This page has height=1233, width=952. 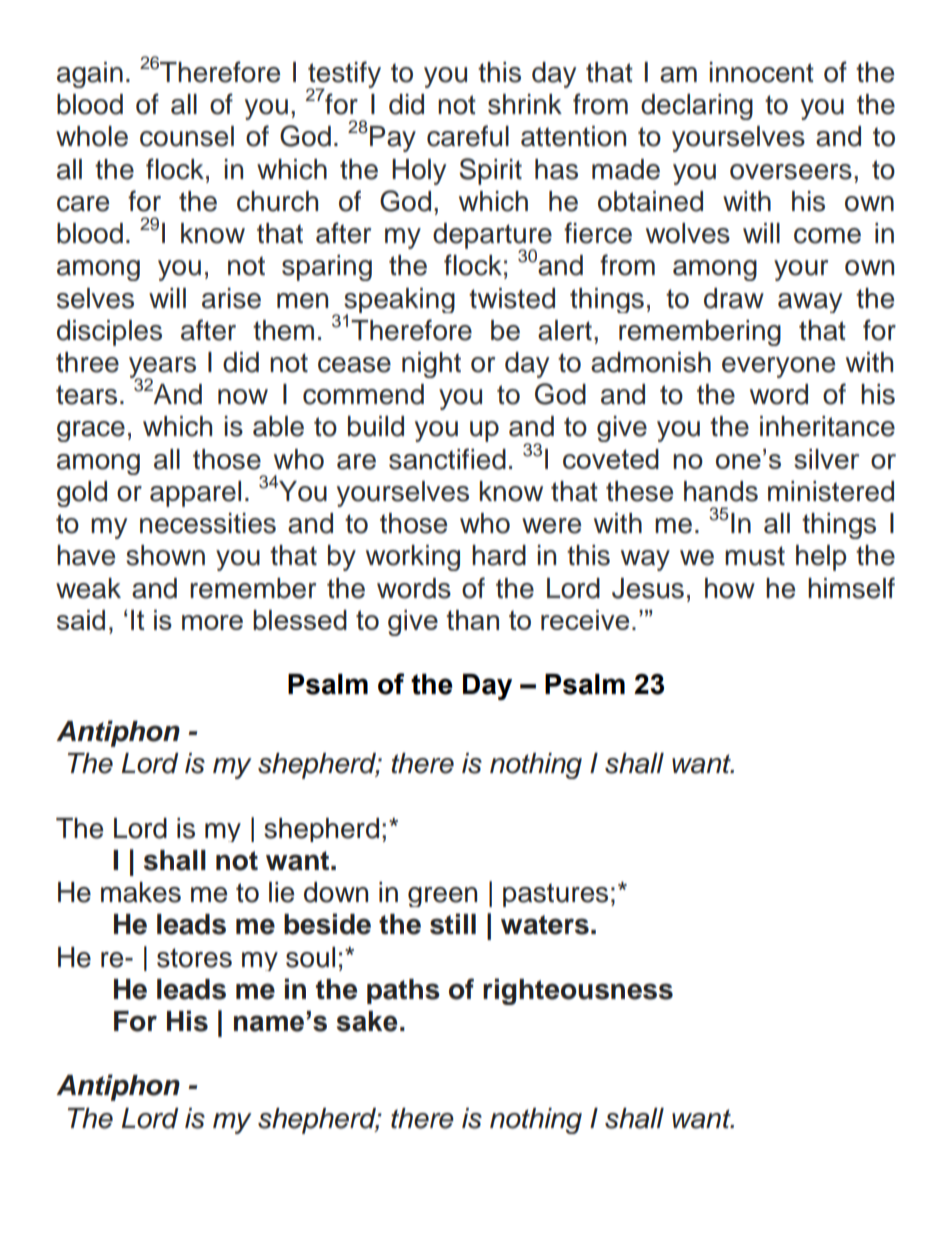 I want to click on stores, so click(x=194, y=958).
